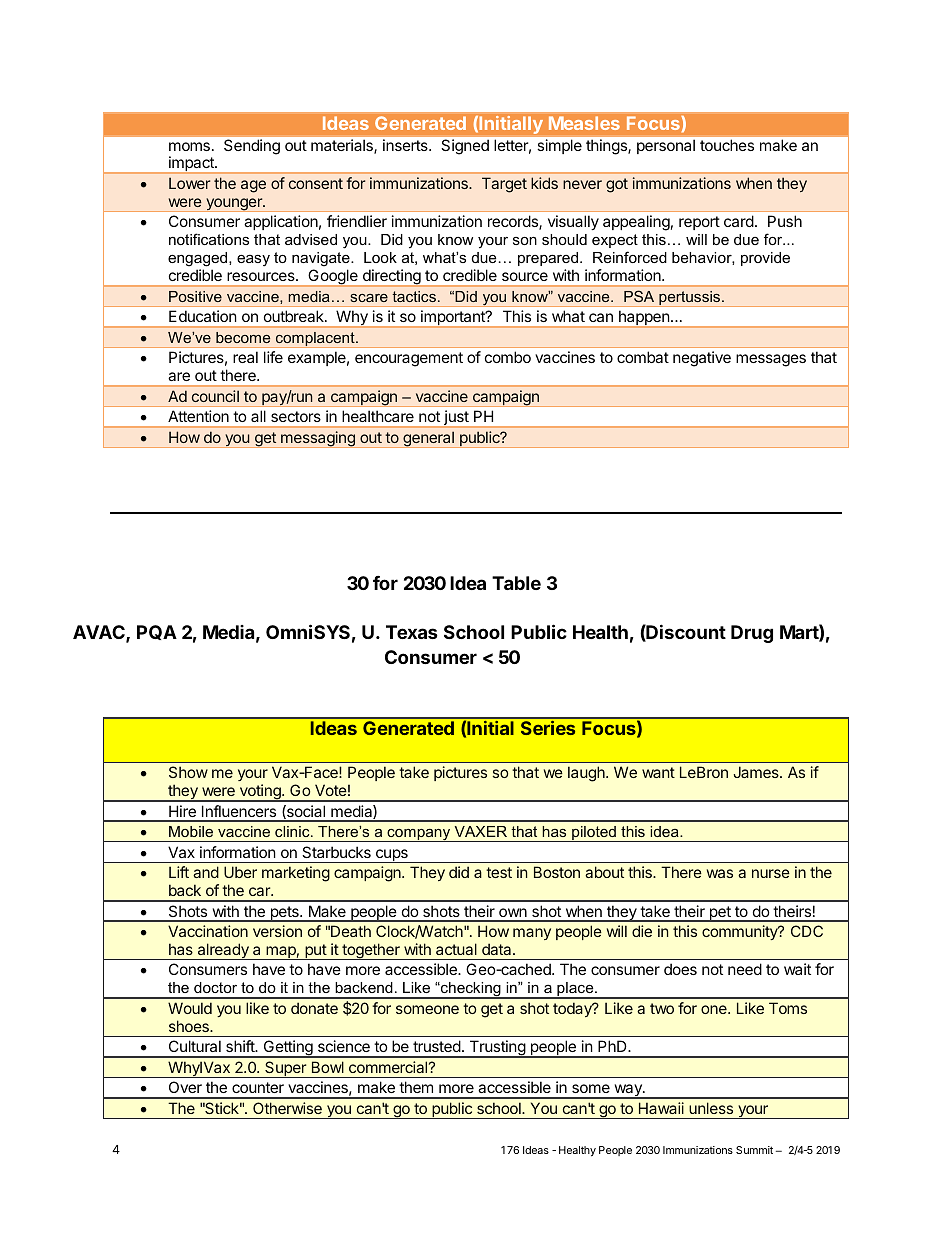 Image resolution: width=952 pixels, height=1233 pixels. I want to click on Table, so click(516, 583).
